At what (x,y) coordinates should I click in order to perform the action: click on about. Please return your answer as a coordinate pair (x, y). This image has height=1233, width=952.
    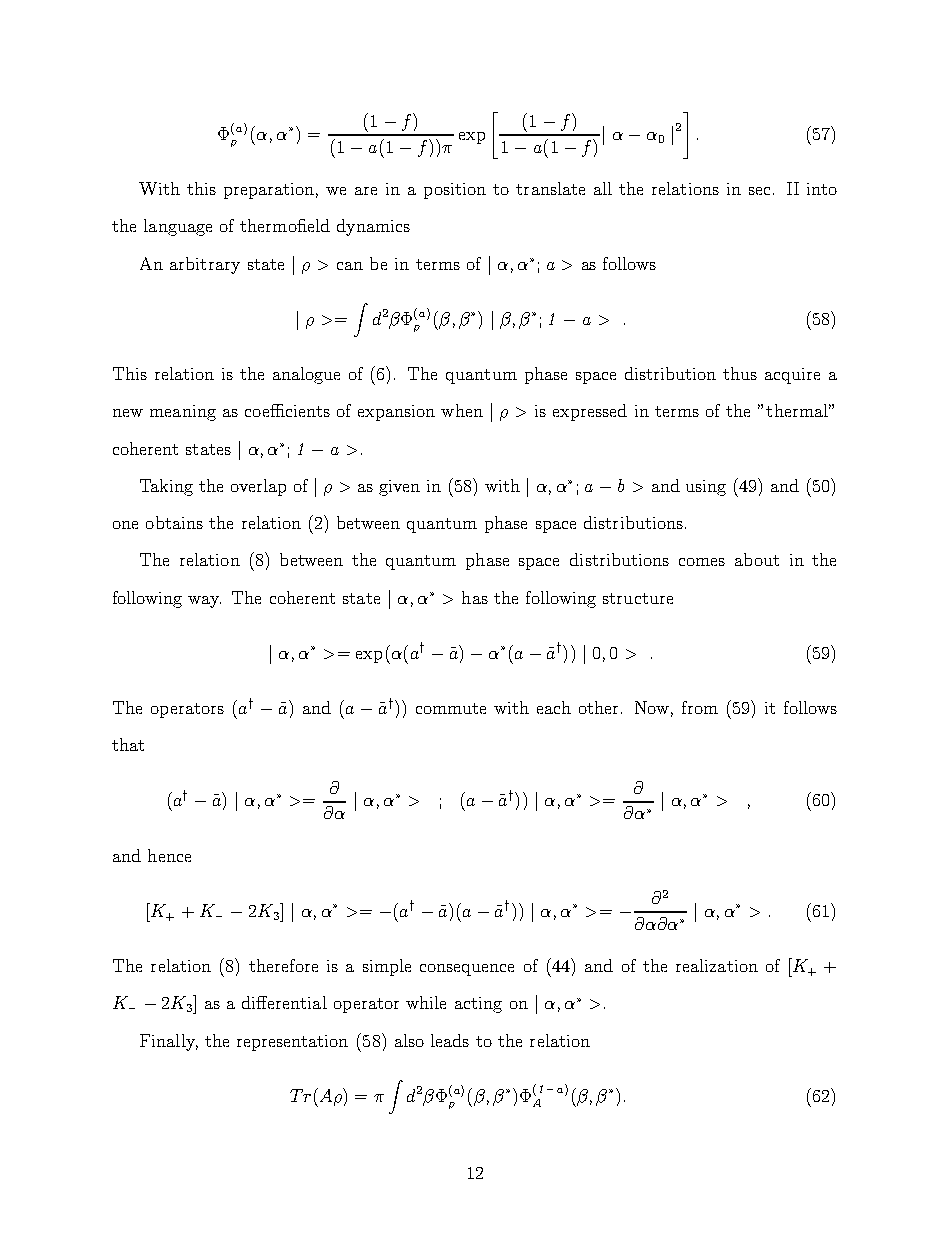
    Looking at the image, I should click on (757, 559).
